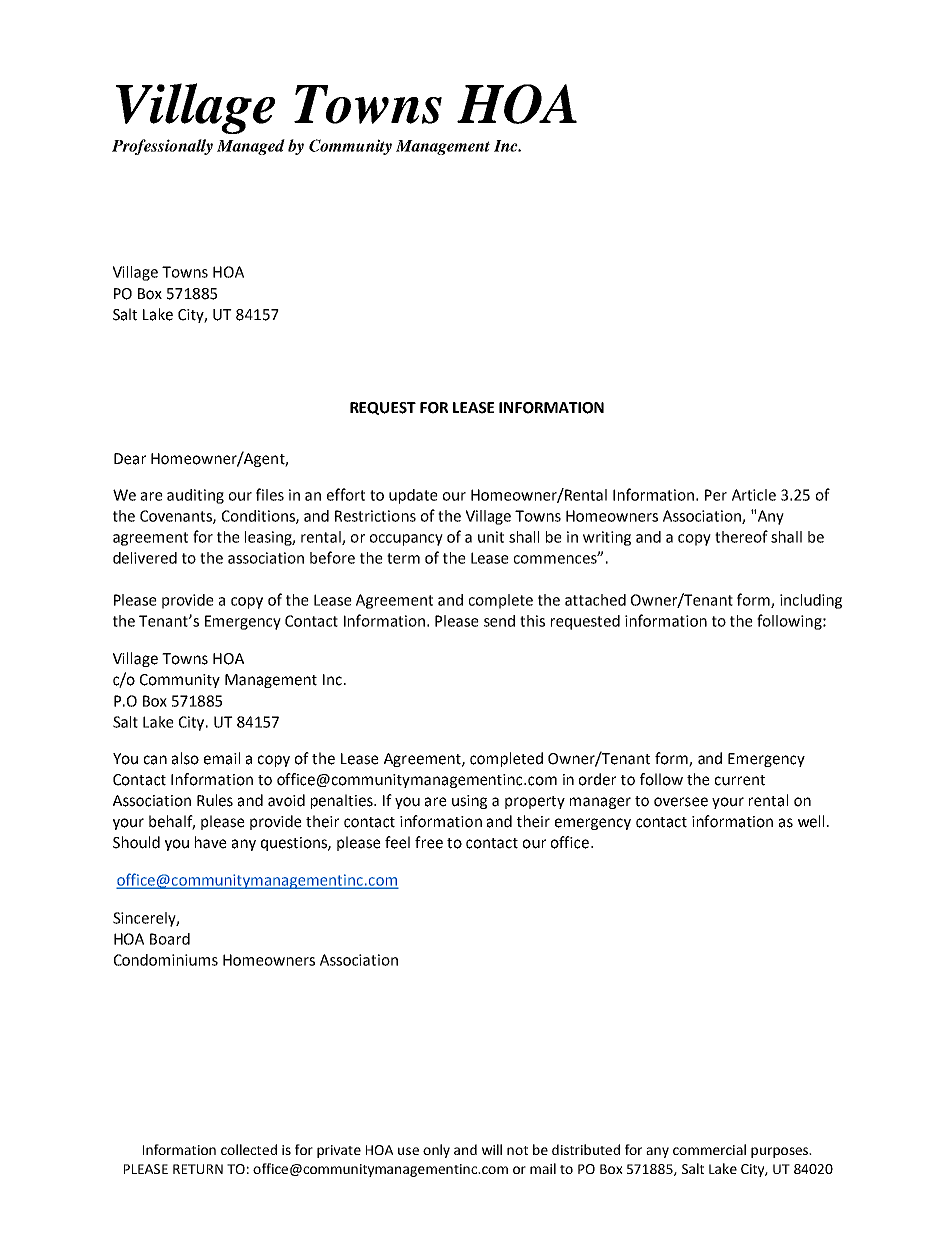 Image resolution: width=952 pixels, height=1234 pixels. What do you see at coordinates (249, 1149) in the page?
I see `collected` at bounding box center [249, 1149].
